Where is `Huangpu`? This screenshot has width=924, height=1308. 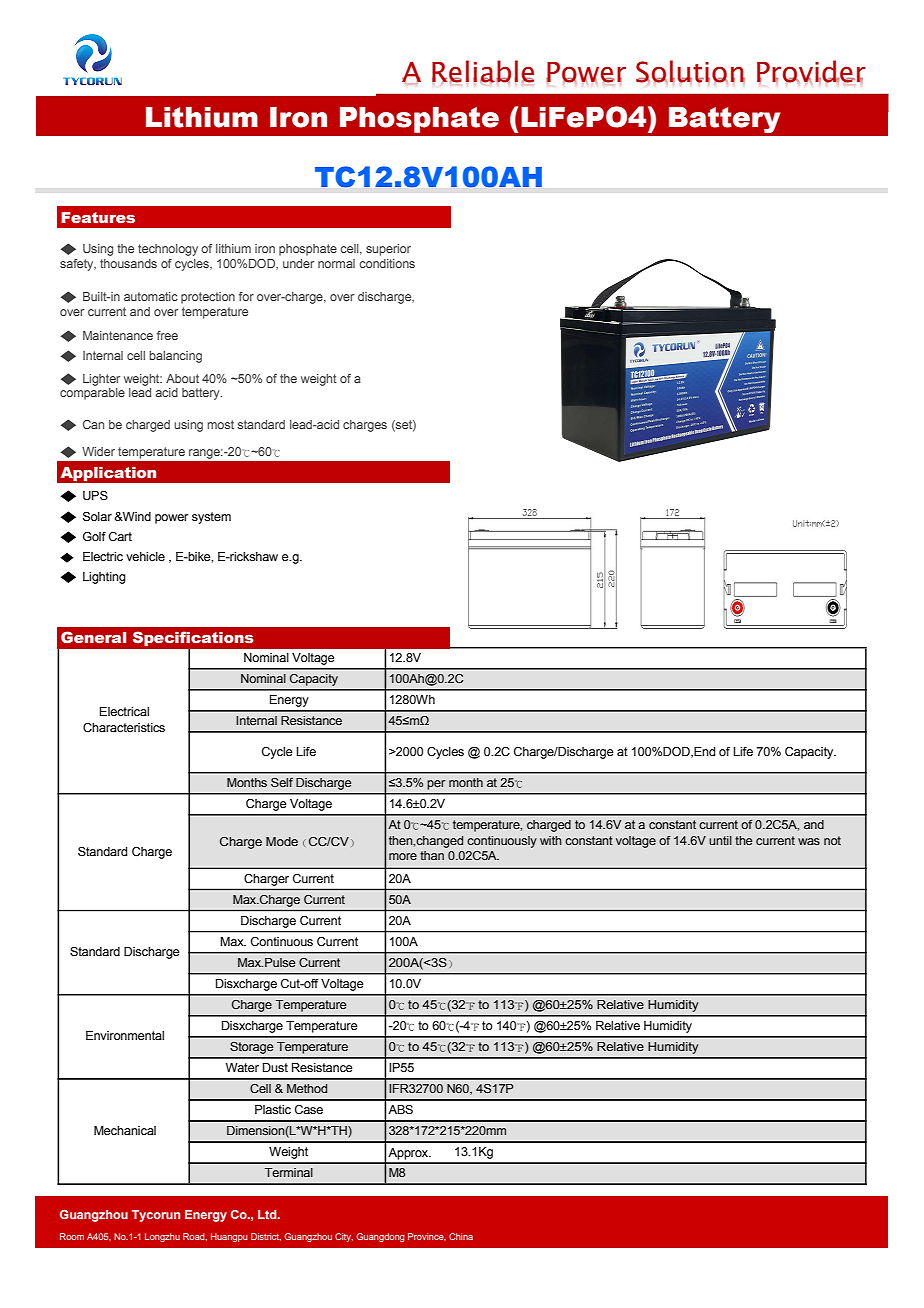
Huangpu is located at coordinates (229, 1237).
